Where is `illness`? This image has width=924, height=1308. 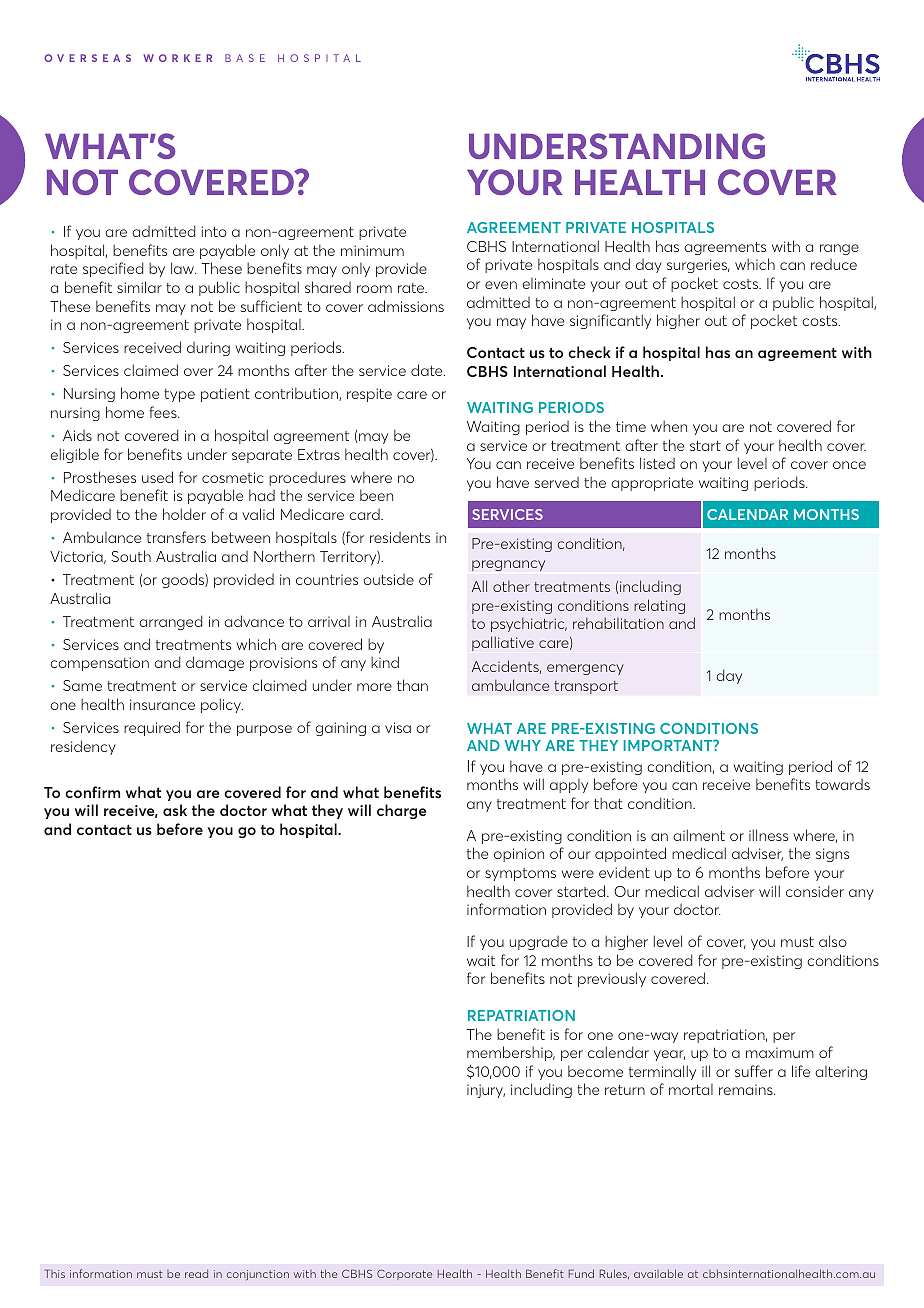 illness is located at coordinates (768, 835).
